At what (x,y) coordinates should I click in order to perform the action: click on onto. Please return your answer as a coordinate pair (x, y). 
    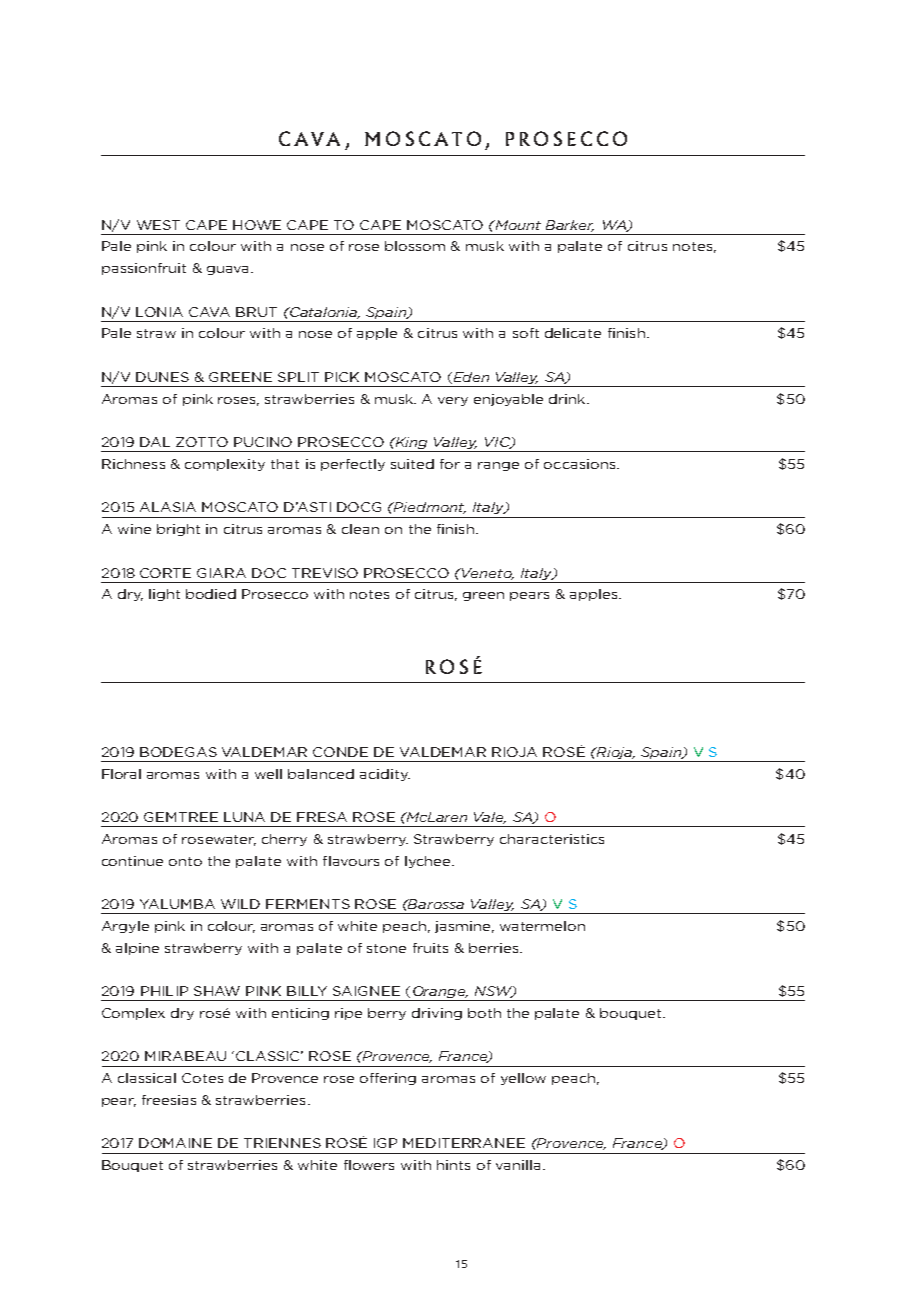
    Looking at the image, I should click on (185, 861).
